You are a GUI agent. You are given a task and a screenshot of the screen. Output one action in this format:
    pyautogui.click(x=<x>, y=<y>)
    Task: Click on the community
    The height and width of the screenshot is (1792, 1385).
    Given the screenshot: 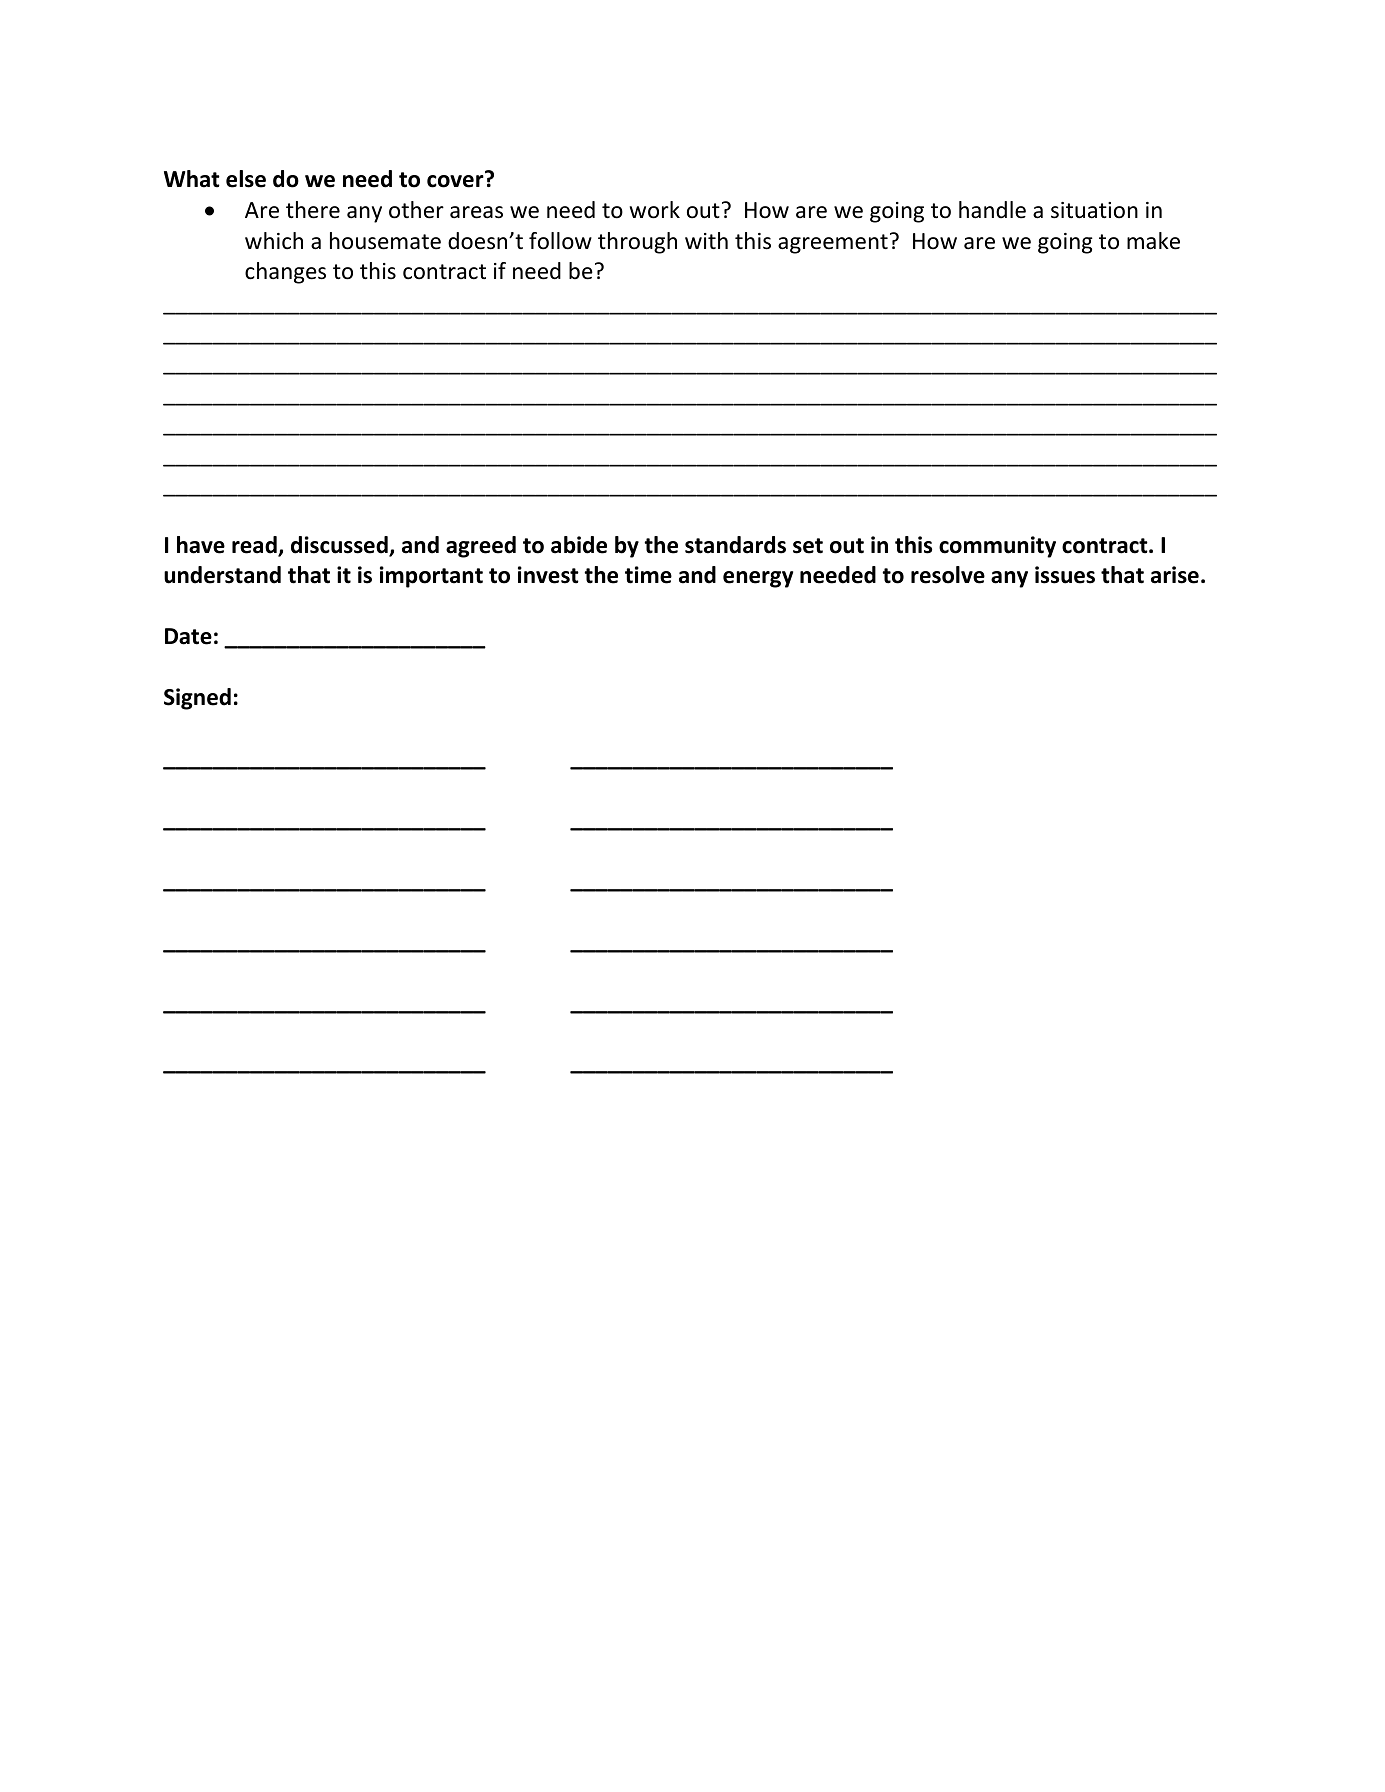 What is the action you would take?
    pyautogui.click(x=997, y=547)
